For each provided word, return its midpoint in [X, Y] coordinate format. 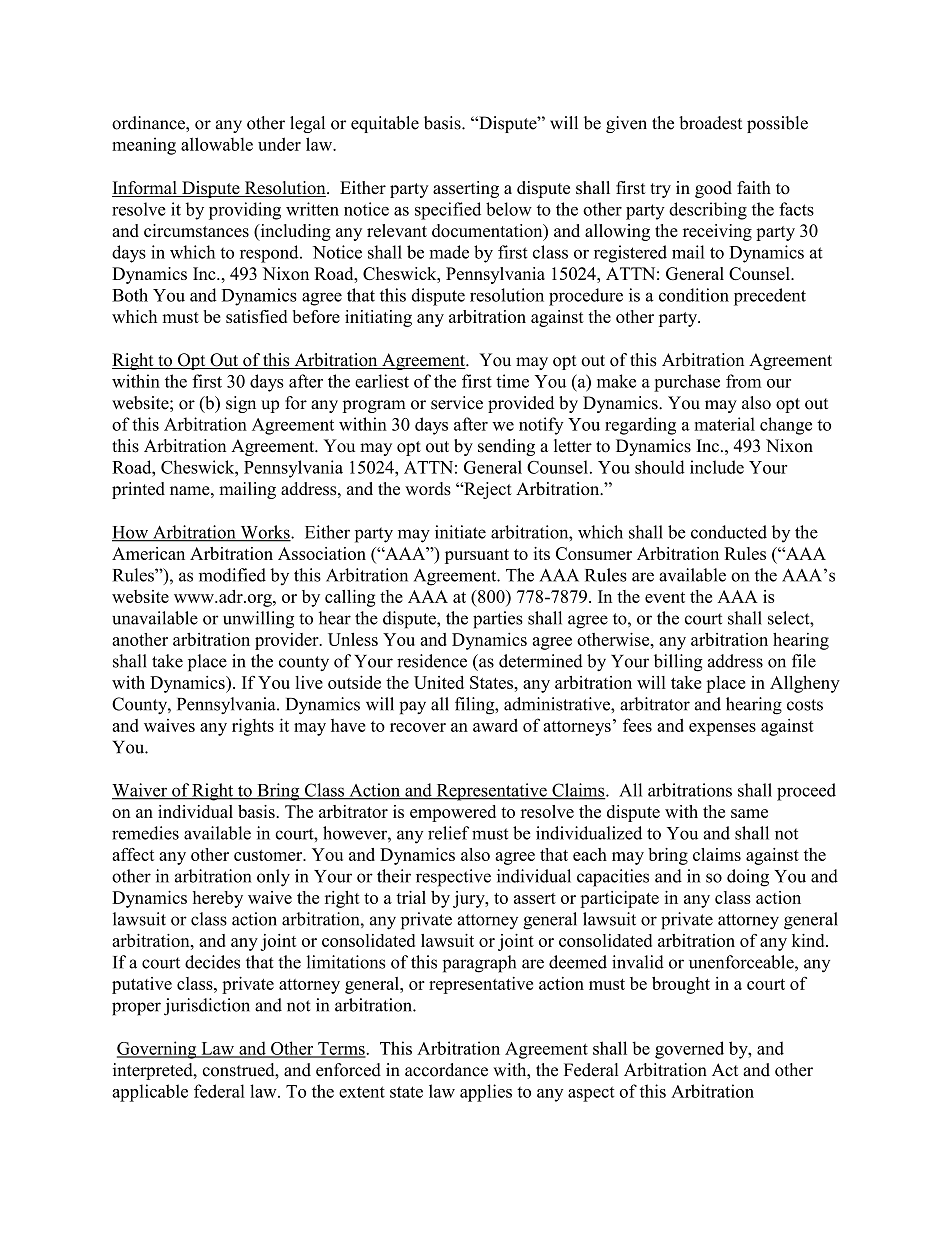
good [713, 189]
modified [232, 575]
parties [498, 620]
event [665, 597]
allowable [217, 144]
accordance [446, 1070]
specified [448, 211]
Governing [158, 1050]
